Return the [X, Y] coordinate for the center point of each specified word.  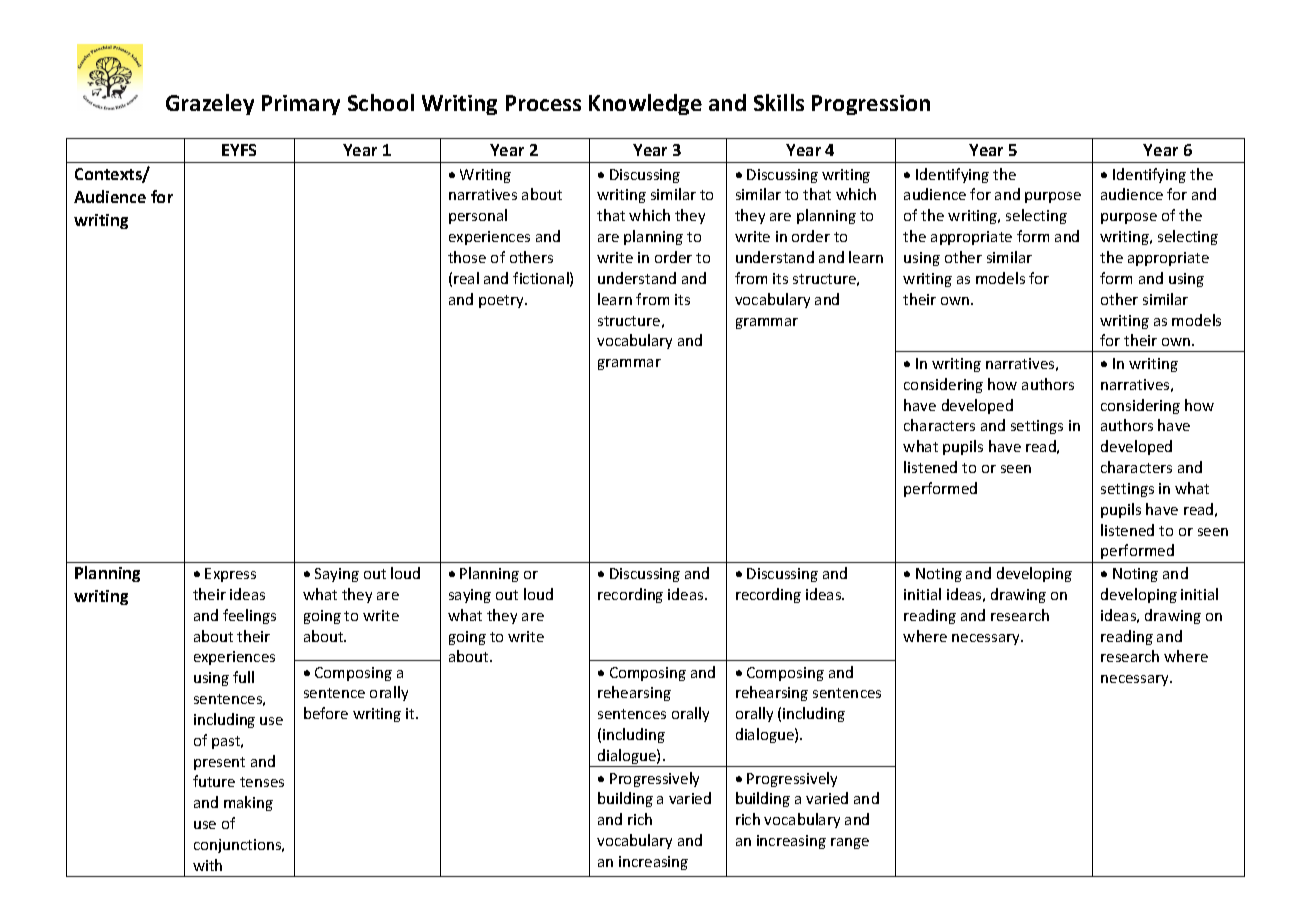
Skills [779, 102]
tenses [262, 782]
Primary [301, 105]
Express [230, 575]
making [248, 803]
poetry [502, 301]
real [466, 278]
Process [543, 103]
